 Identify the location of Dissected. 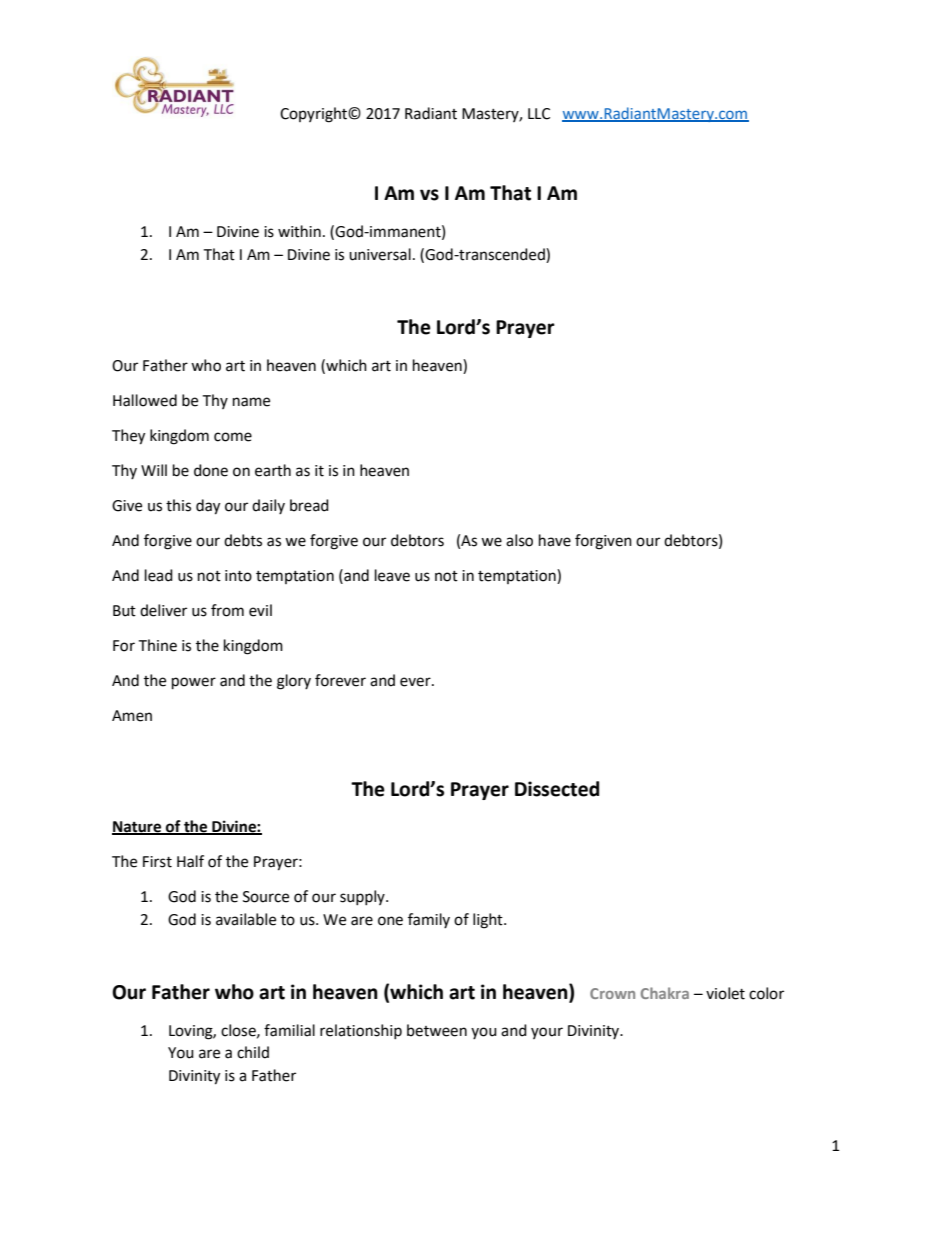
(557, 789).
